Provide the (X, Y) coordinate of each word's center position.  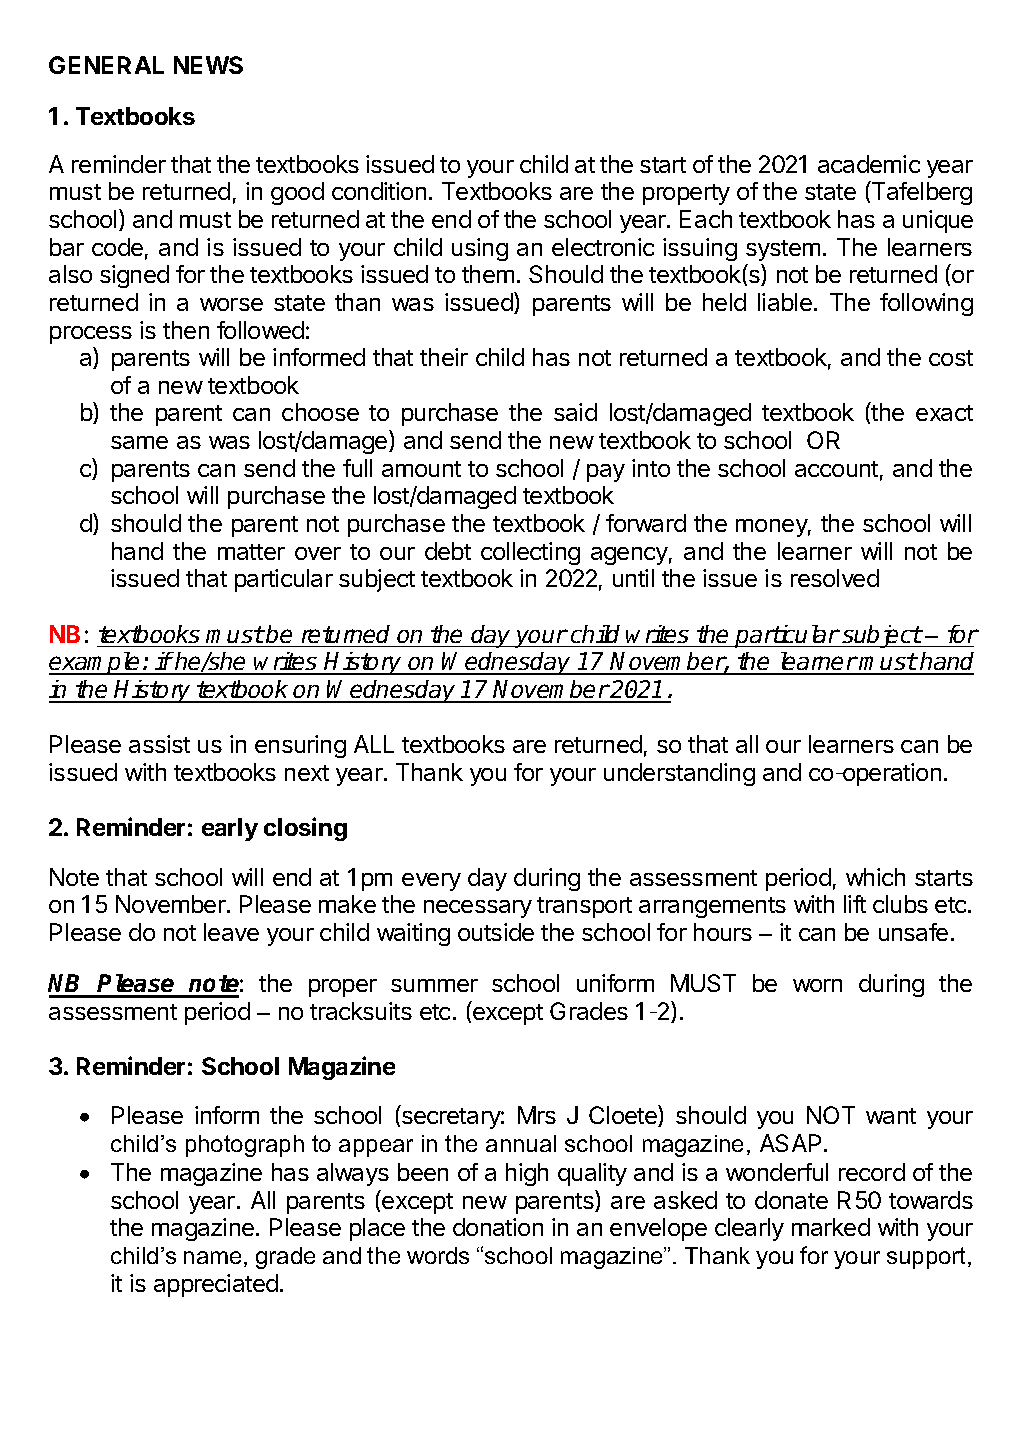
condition (379, 191)
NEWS (208, 65)
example (96, 663)
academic (869, 164)
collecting (530, 553)
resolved (835, 578)
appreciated (216, 1285)
